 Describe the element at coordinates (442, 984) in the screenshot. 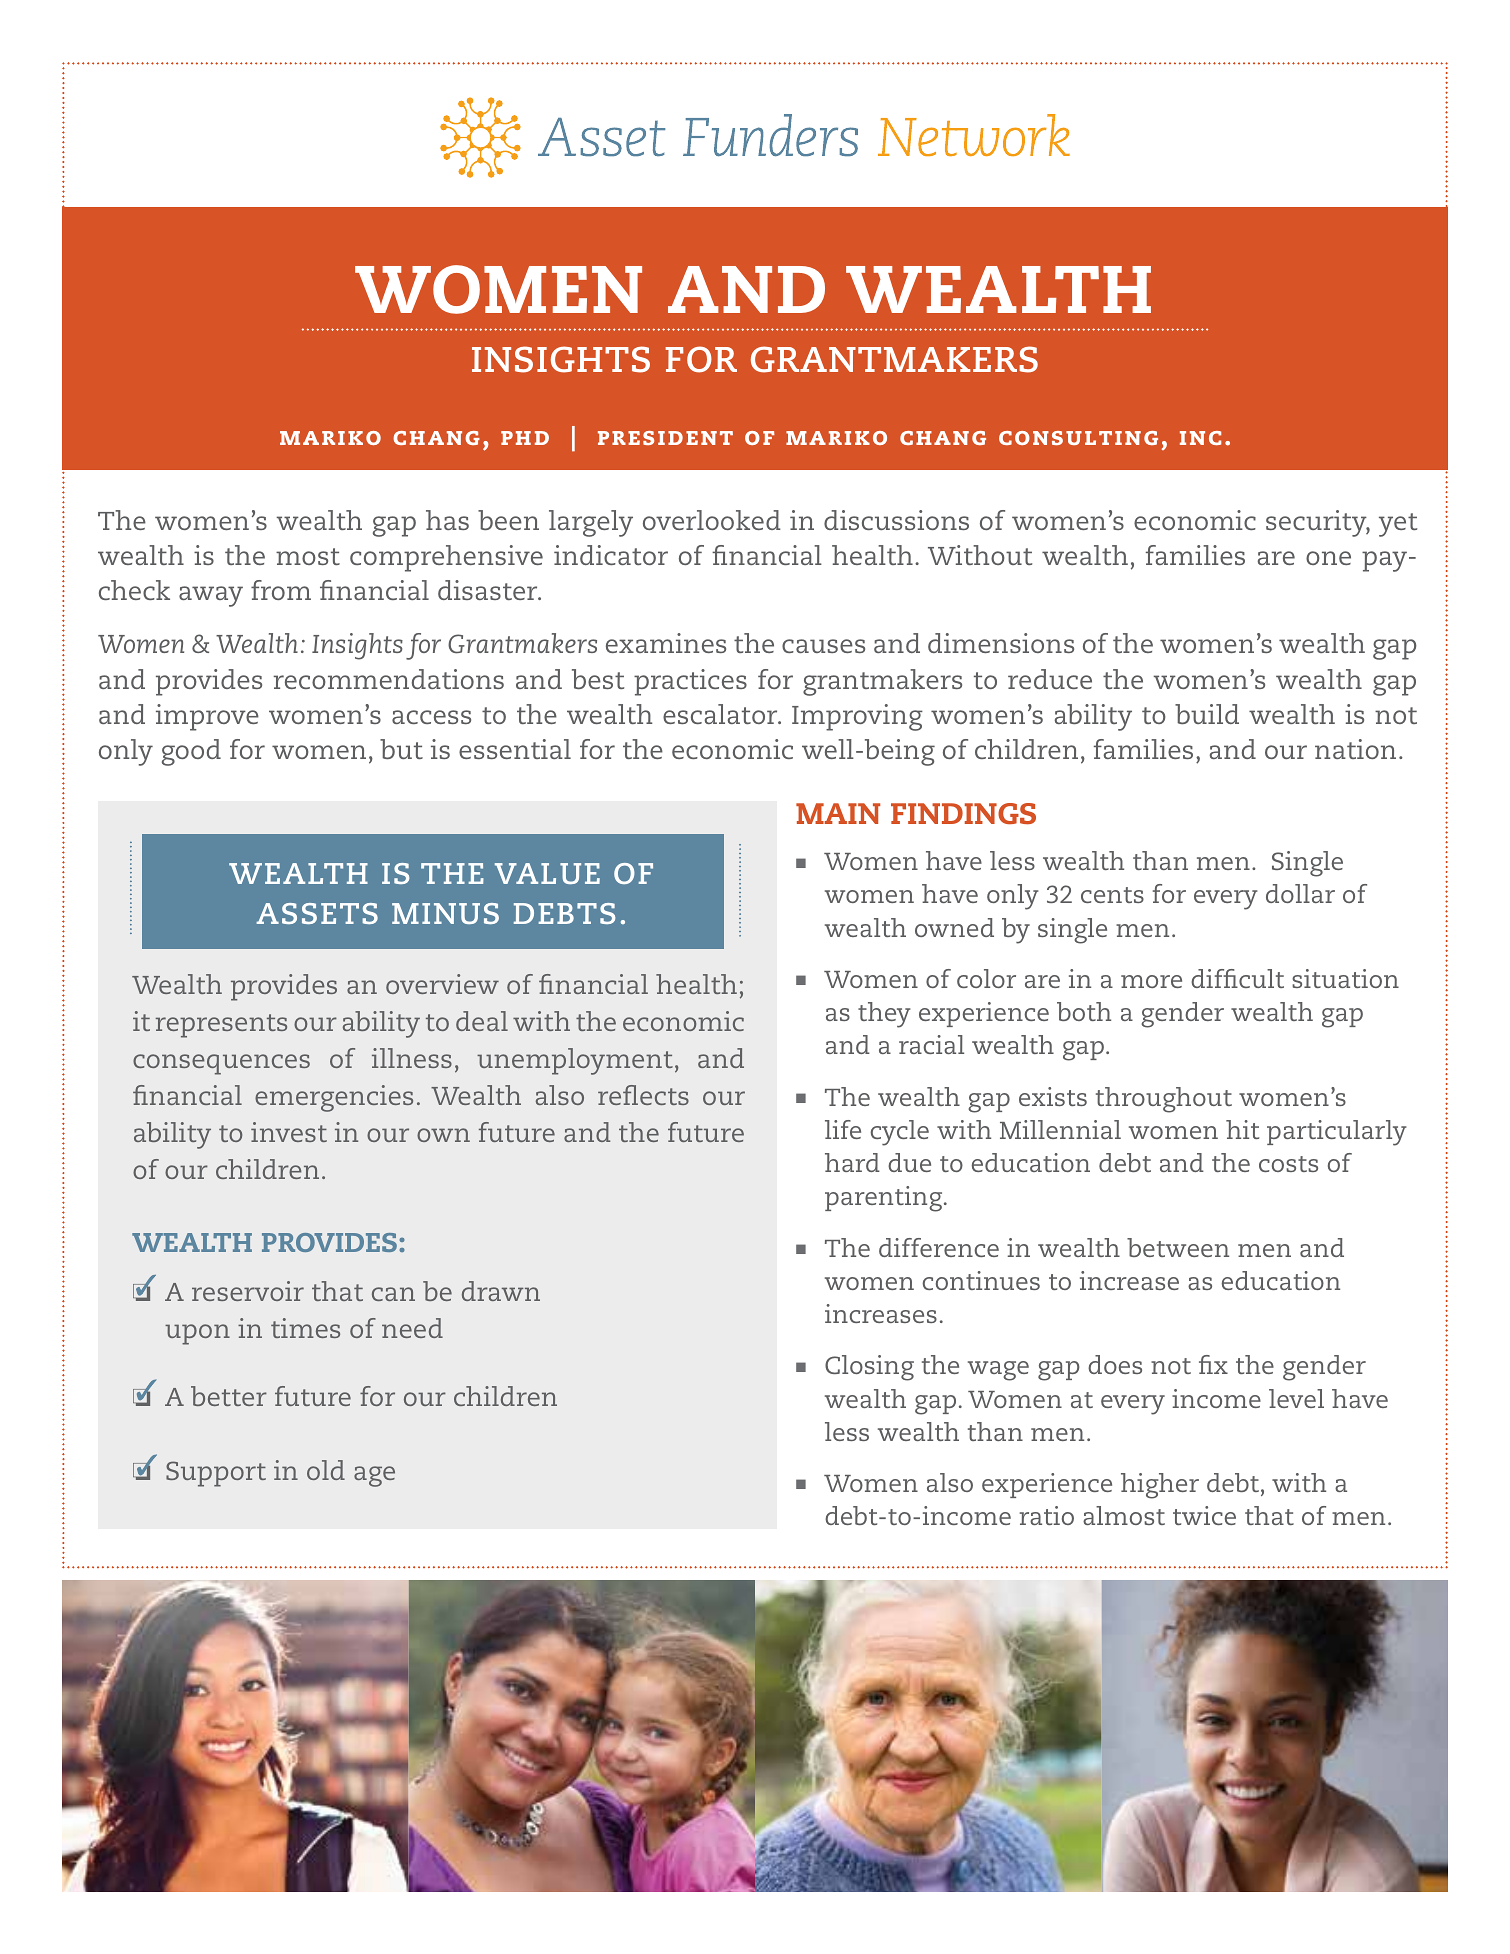

I see `overview` at that location.
